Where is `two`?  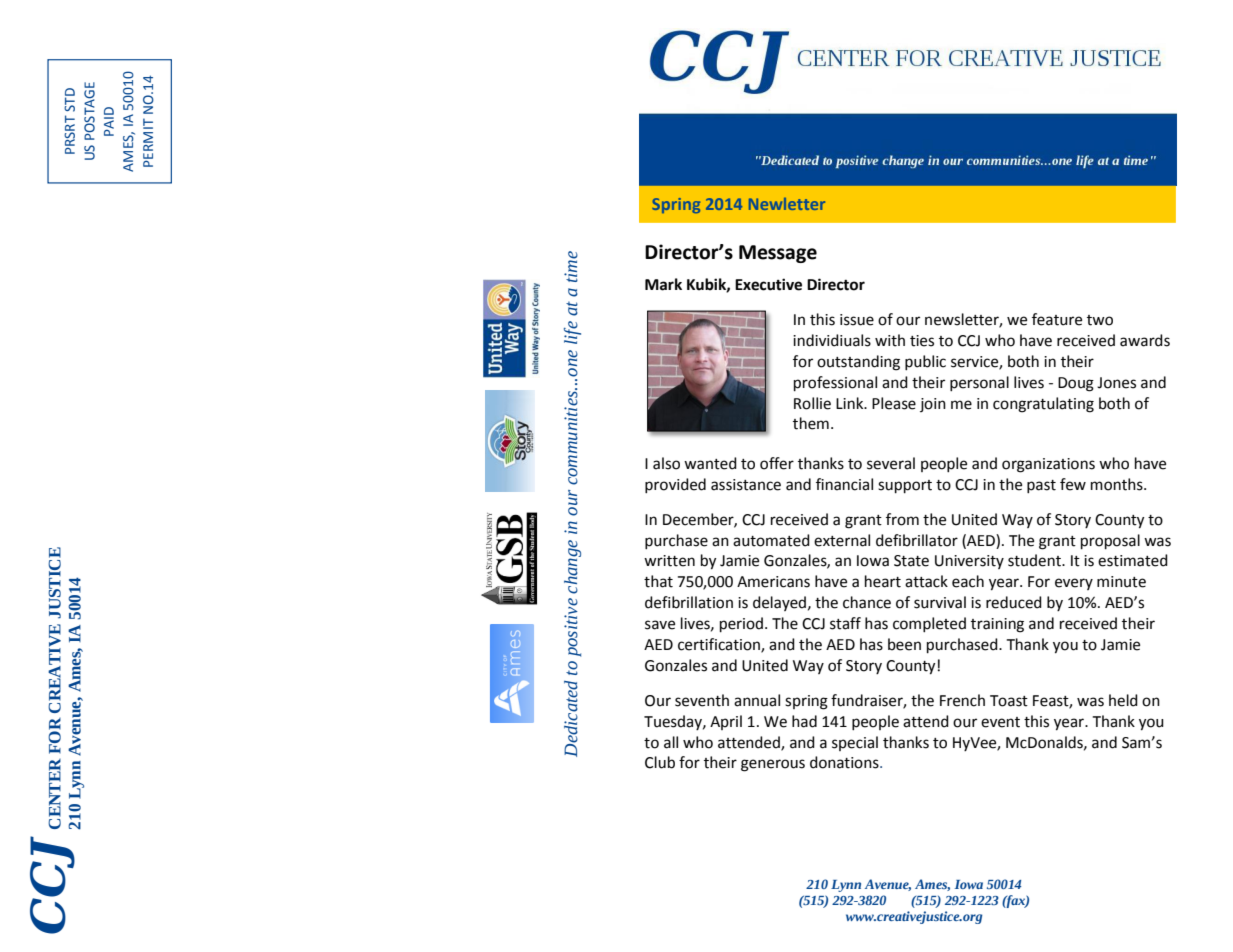
two is located at coordinates (1100, 320).
